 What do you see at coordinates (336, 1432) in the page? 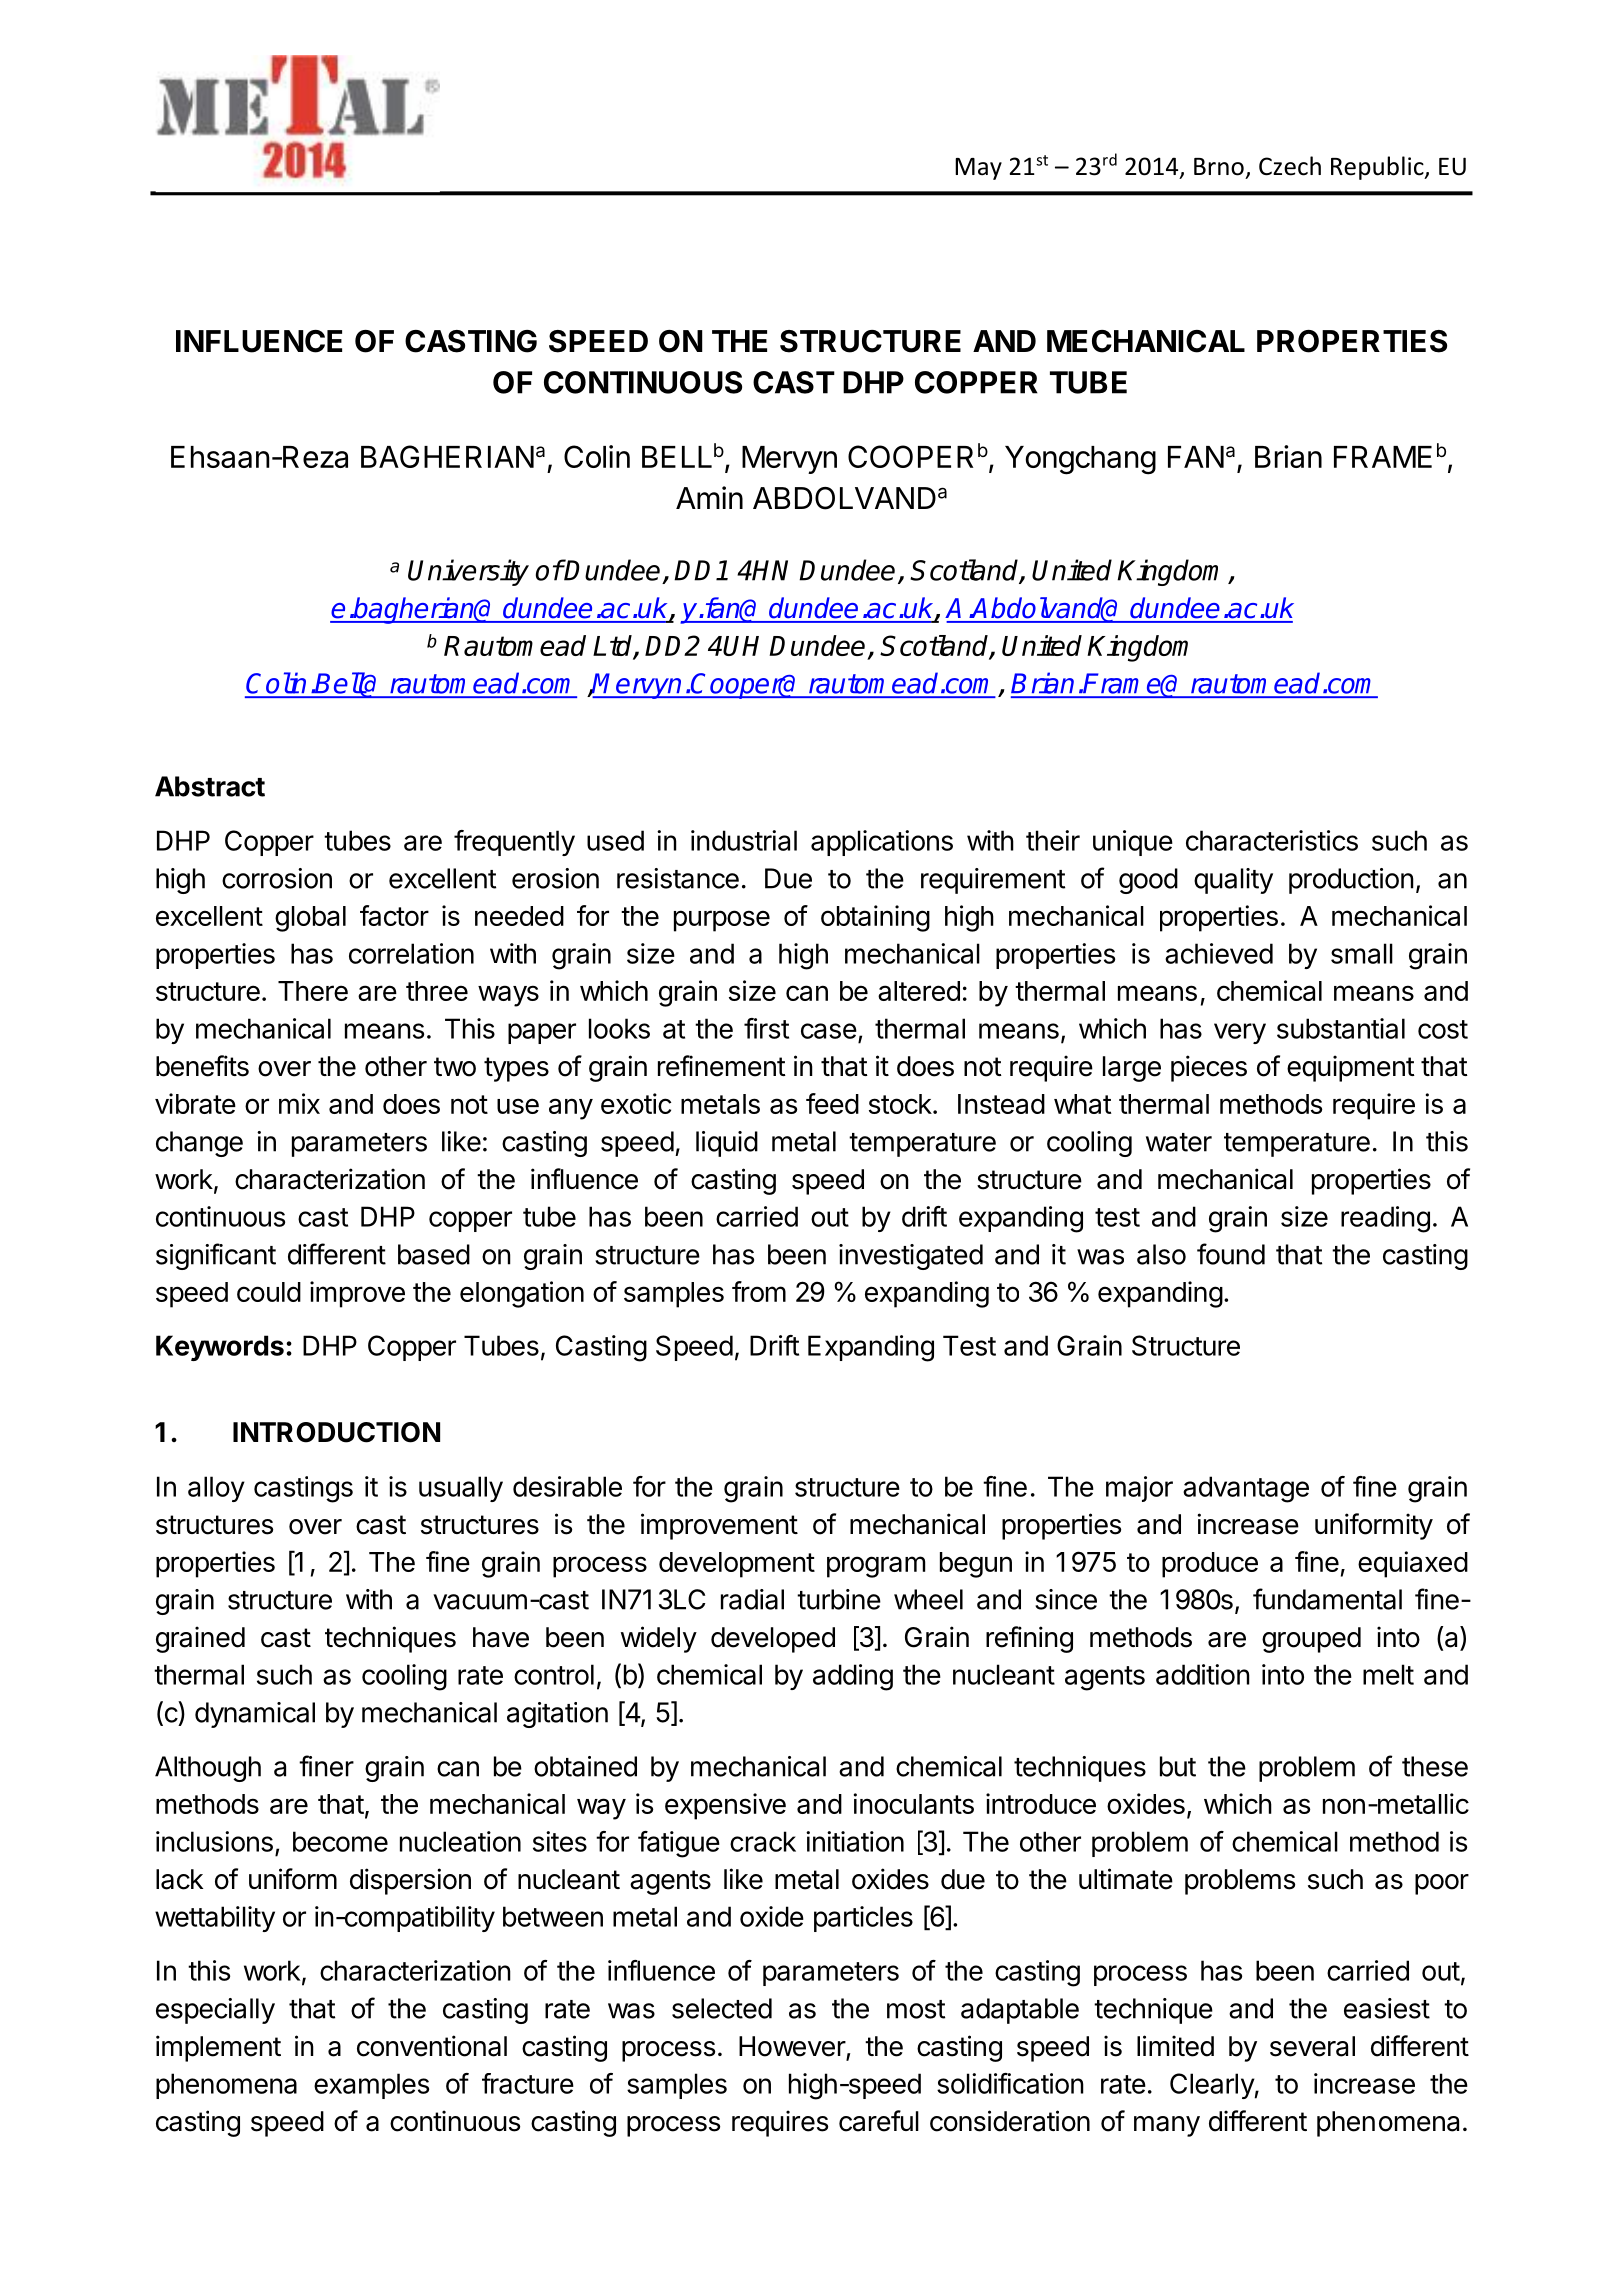
I see `INTRODUCTION` at bounding box center [336, 1432].
